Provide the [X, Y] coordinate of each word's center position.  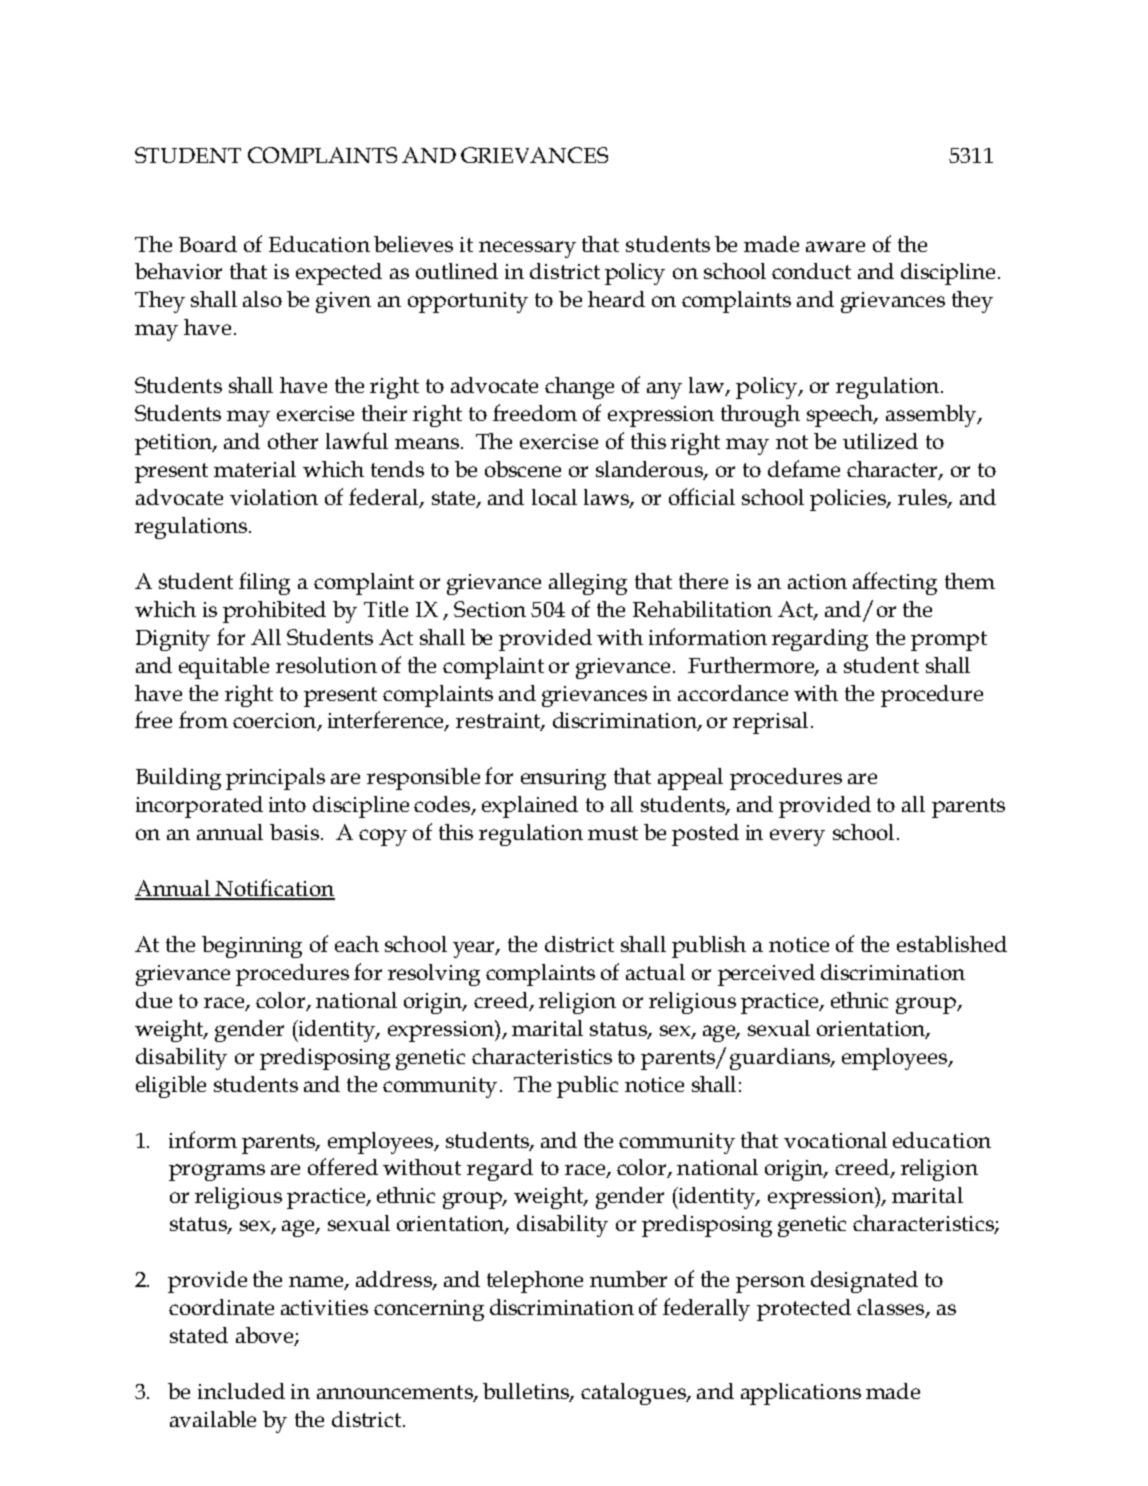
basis [294, 832]
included [241, 1391]
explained [530, 807]
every [797, 837]
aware [835, 246]
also [262, 299]
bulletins [527, 1392]
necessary [527, 249]
